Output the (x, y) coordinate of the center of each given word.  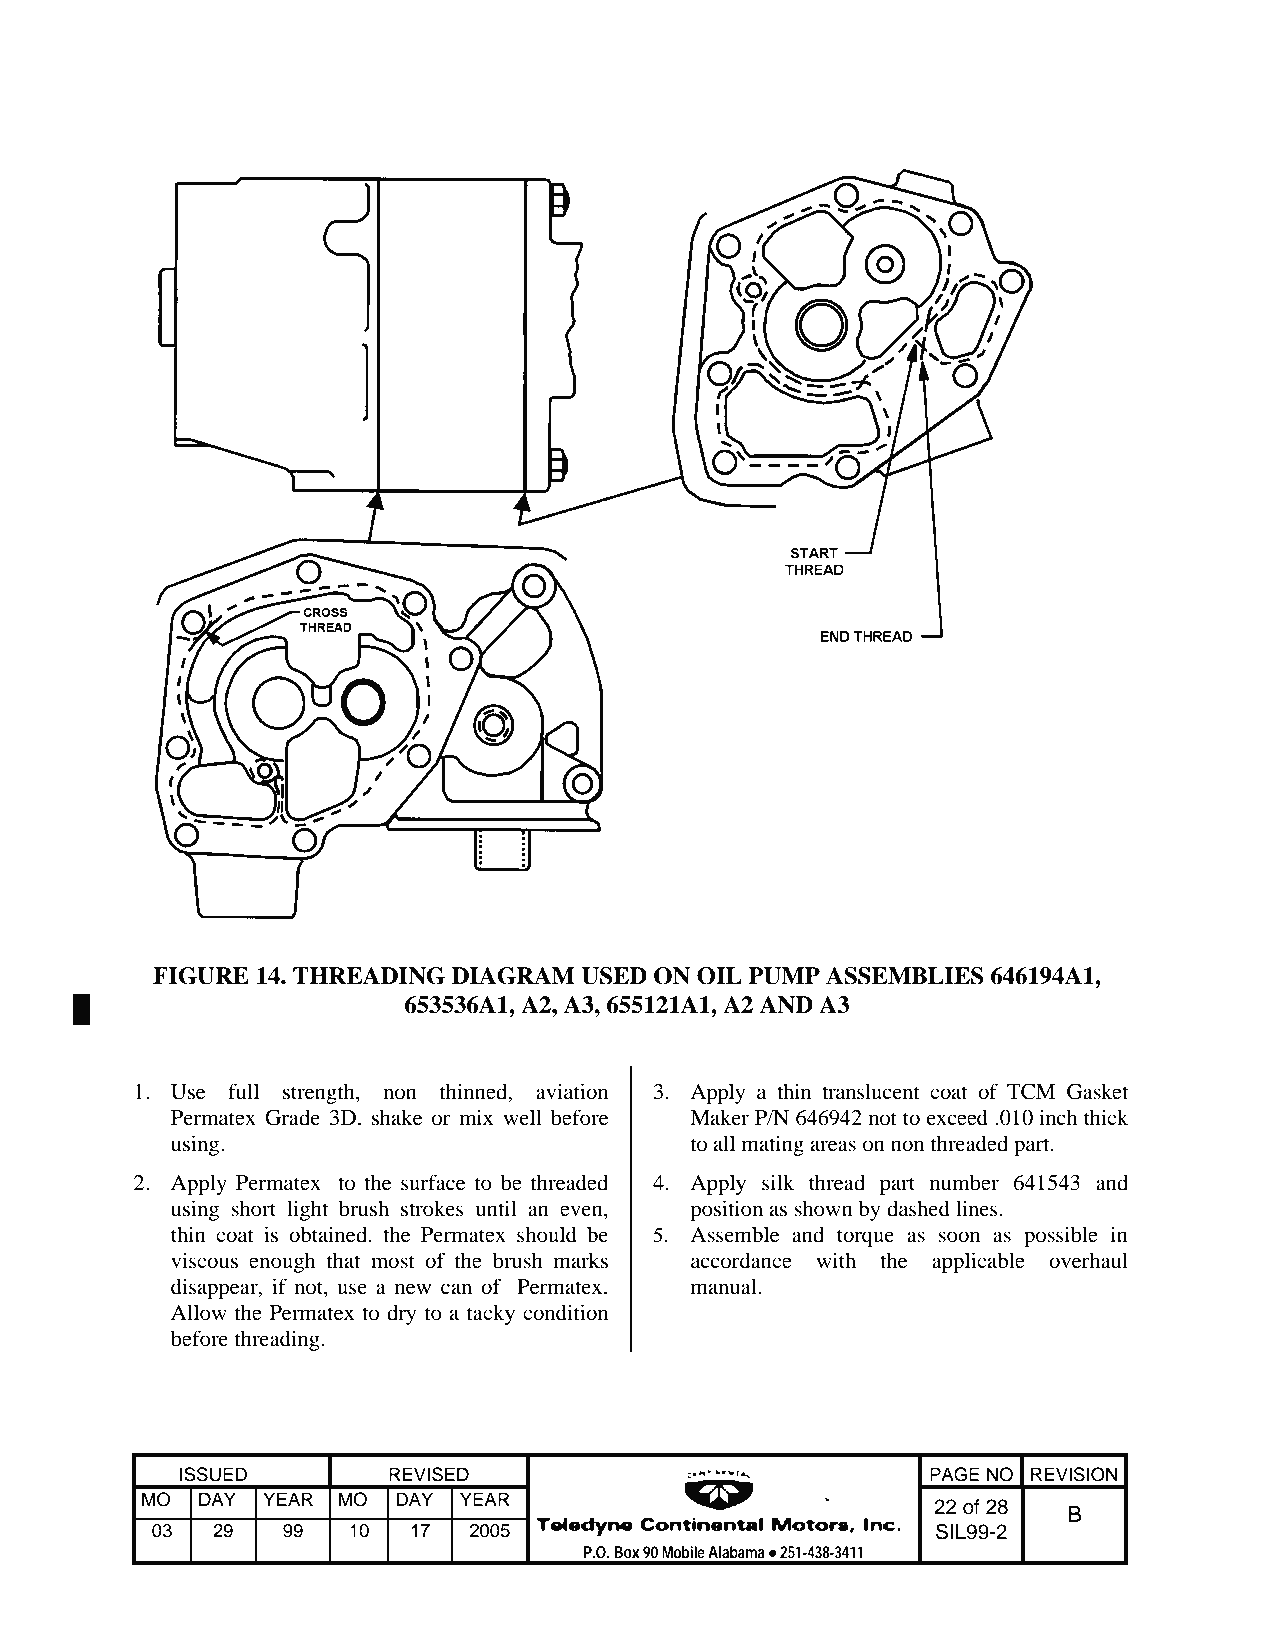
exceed (957, 1117)
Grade (292, 1117)
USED (614, 976)
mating (773, 1145)
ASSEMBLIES (904, 976)
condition (565, 1312)
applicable (978, 1262)
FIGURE (201, 976)
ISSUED (213, 1474)
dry (401, 1314)
